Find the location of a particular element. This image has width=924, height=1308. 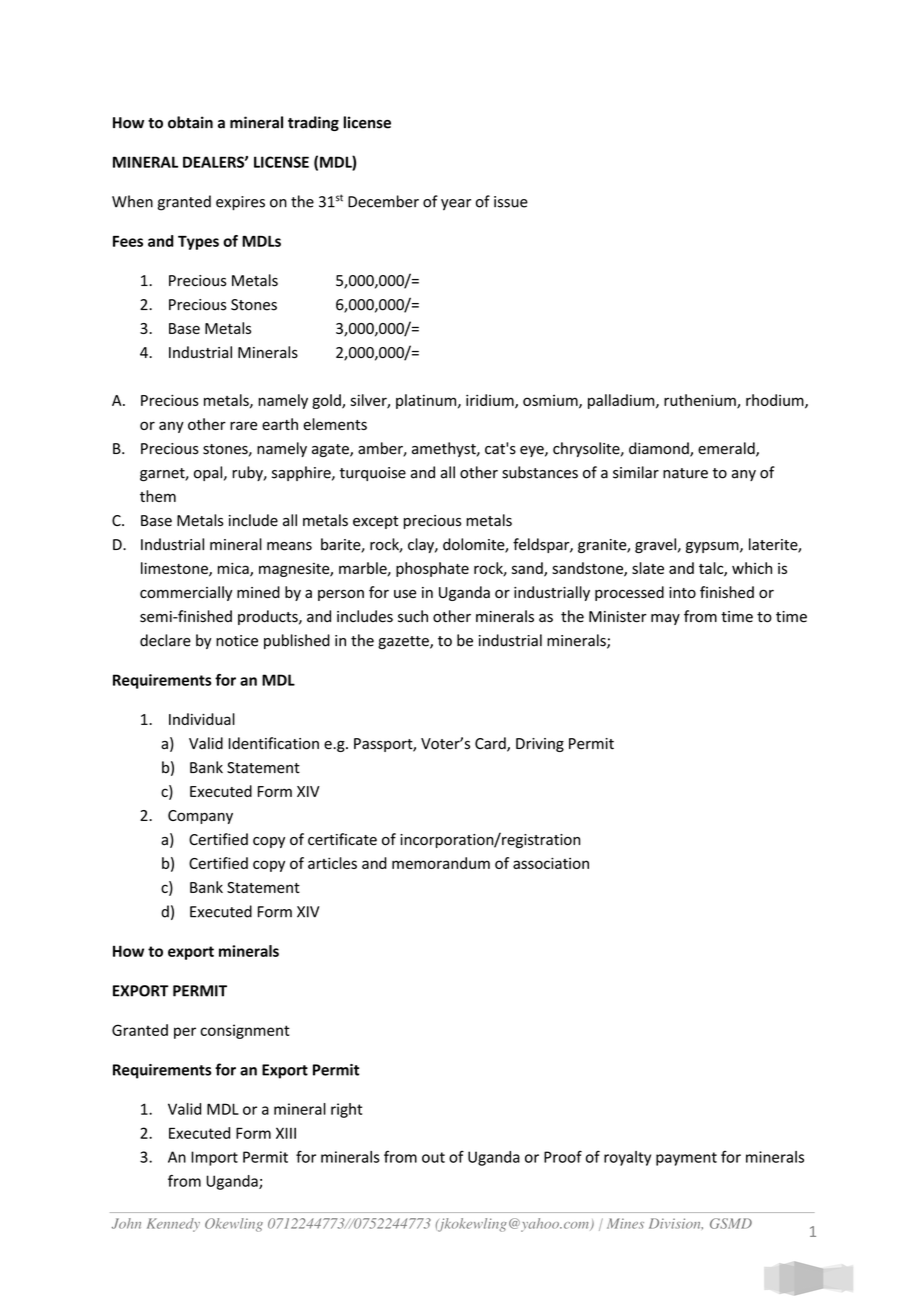

Import is located at coordinates (214, 1158).
